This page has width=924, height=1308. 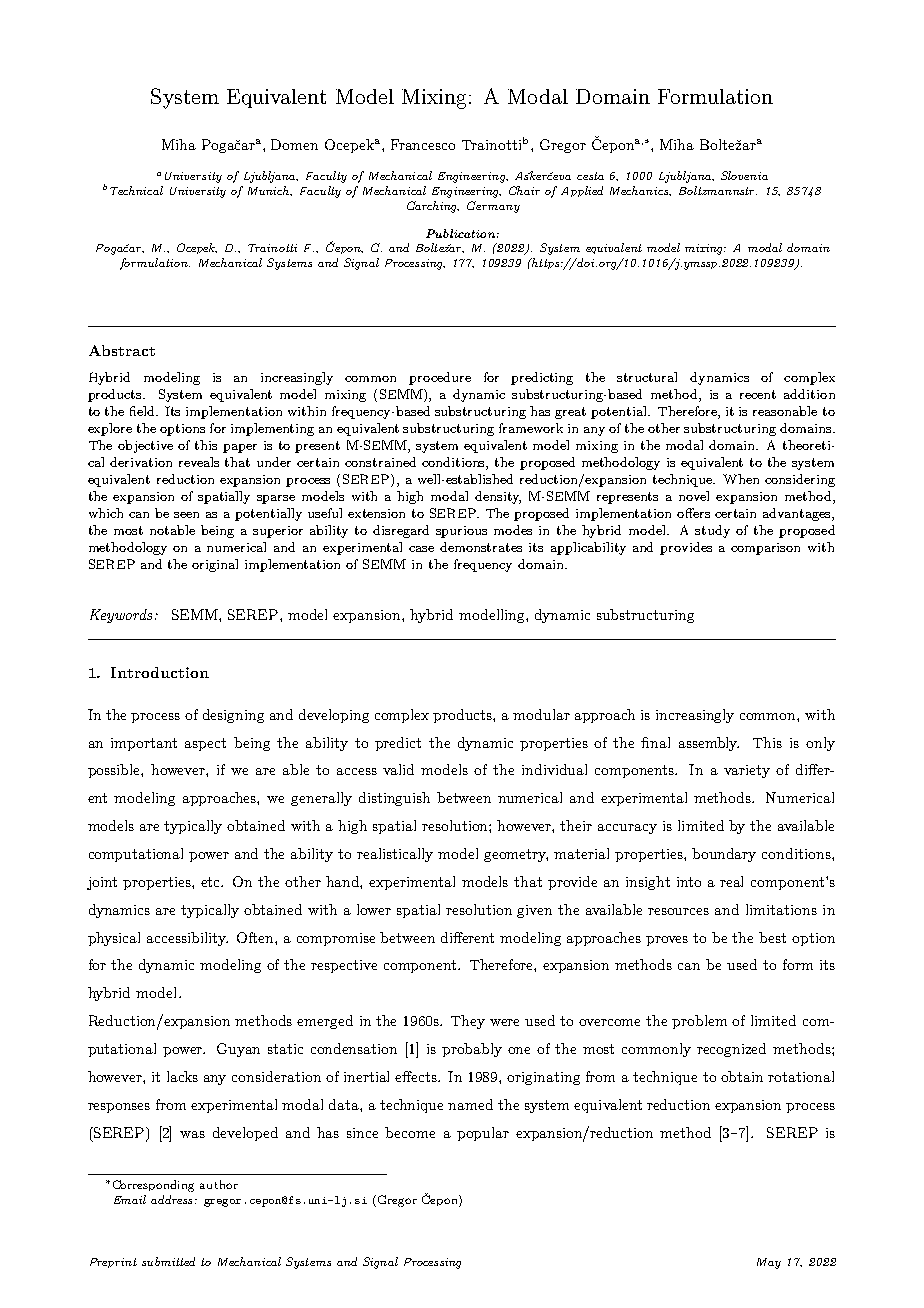 I want to click on Slovenia, so click(x=744, y=175).
